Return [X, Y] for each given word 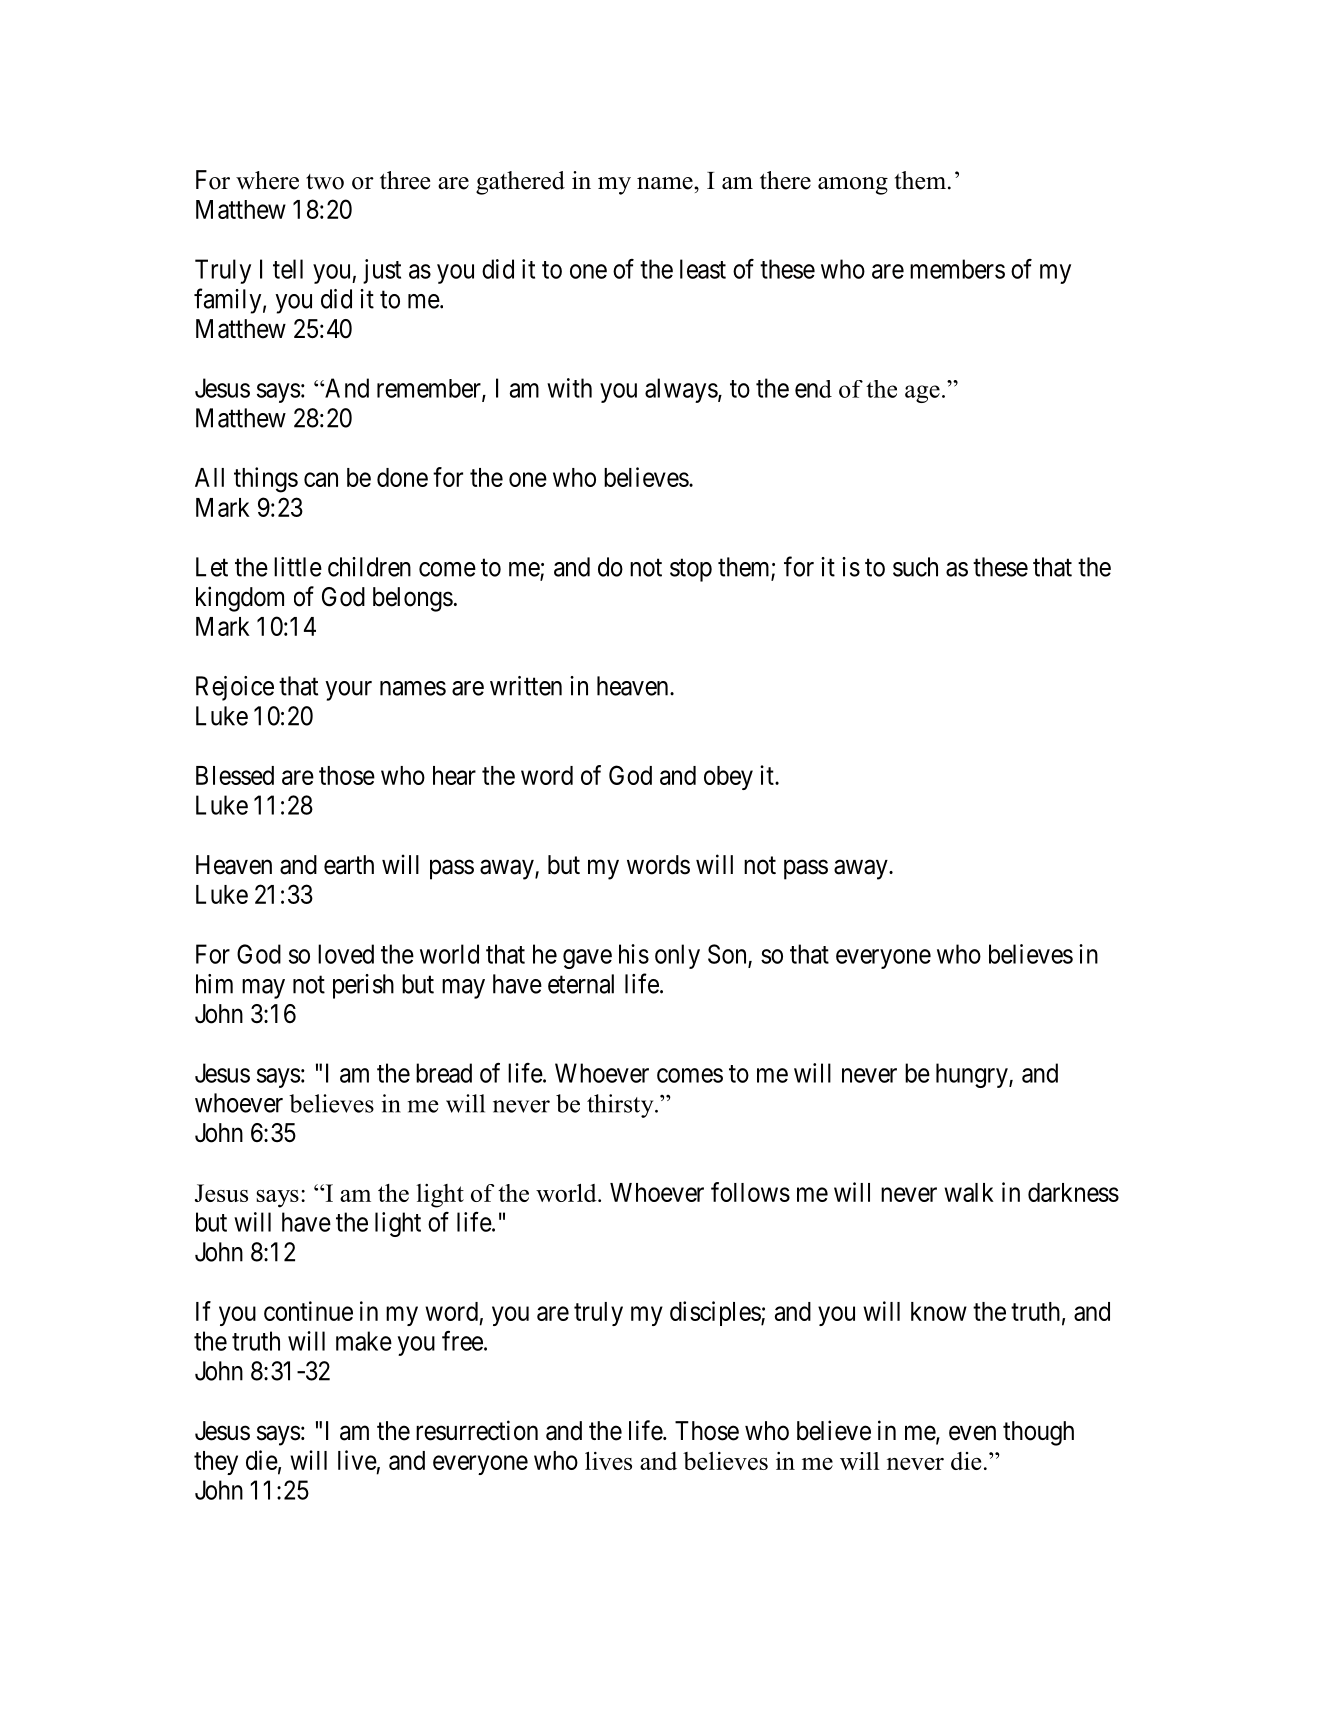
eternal [581, 984]
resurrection [477, 1430]
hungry [973, 1075]
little [298, 567]
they [216, 1463]
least [703, 269]
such [915, 567]
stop [691, 570]
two [325, 182]
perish [363, 986]
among [853, 186]
